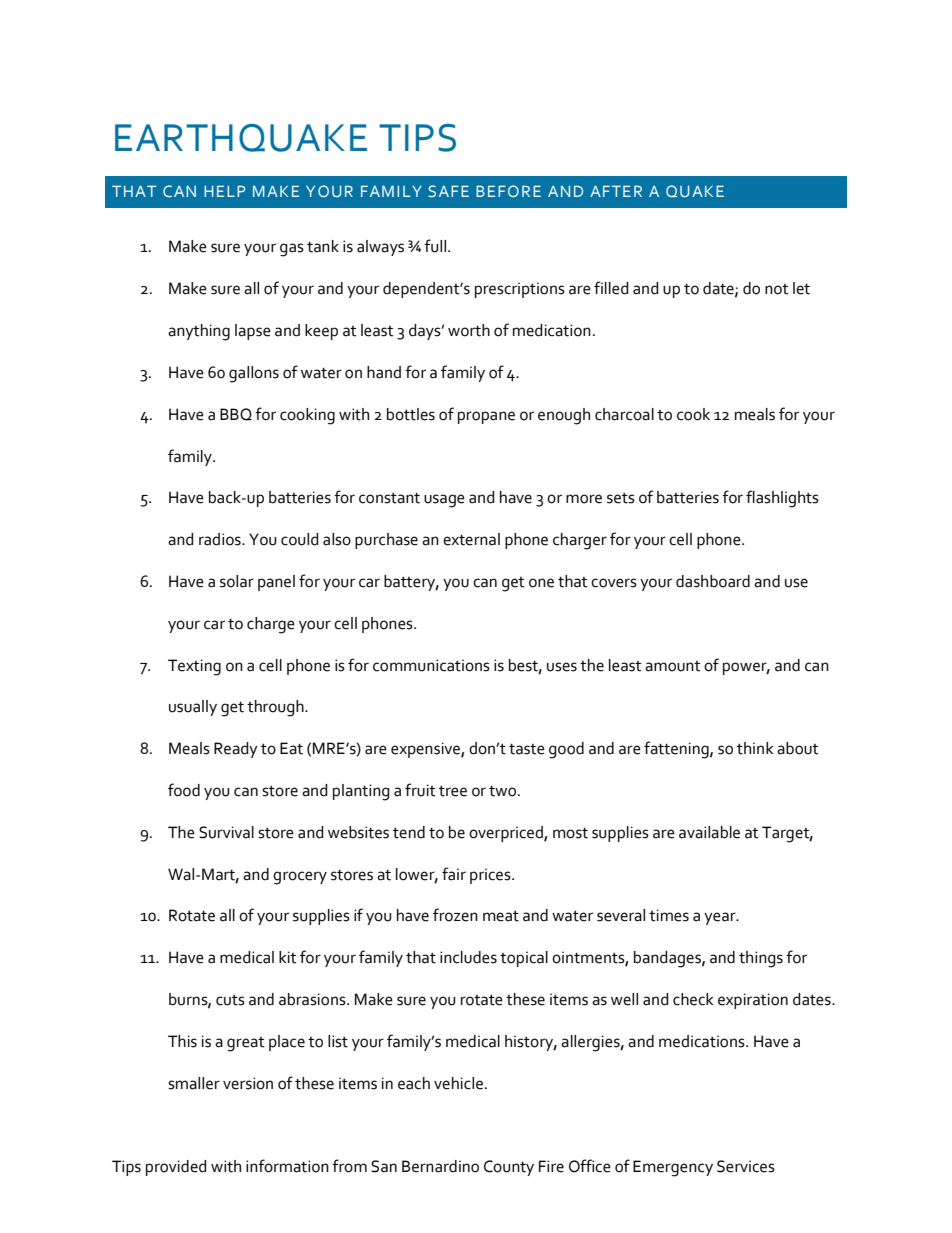 This screenshot has height=1233, width=952. What do you see at coordinates (431, 665) in the screenshot?
I see `communications` at bounding box center [431, 665].
